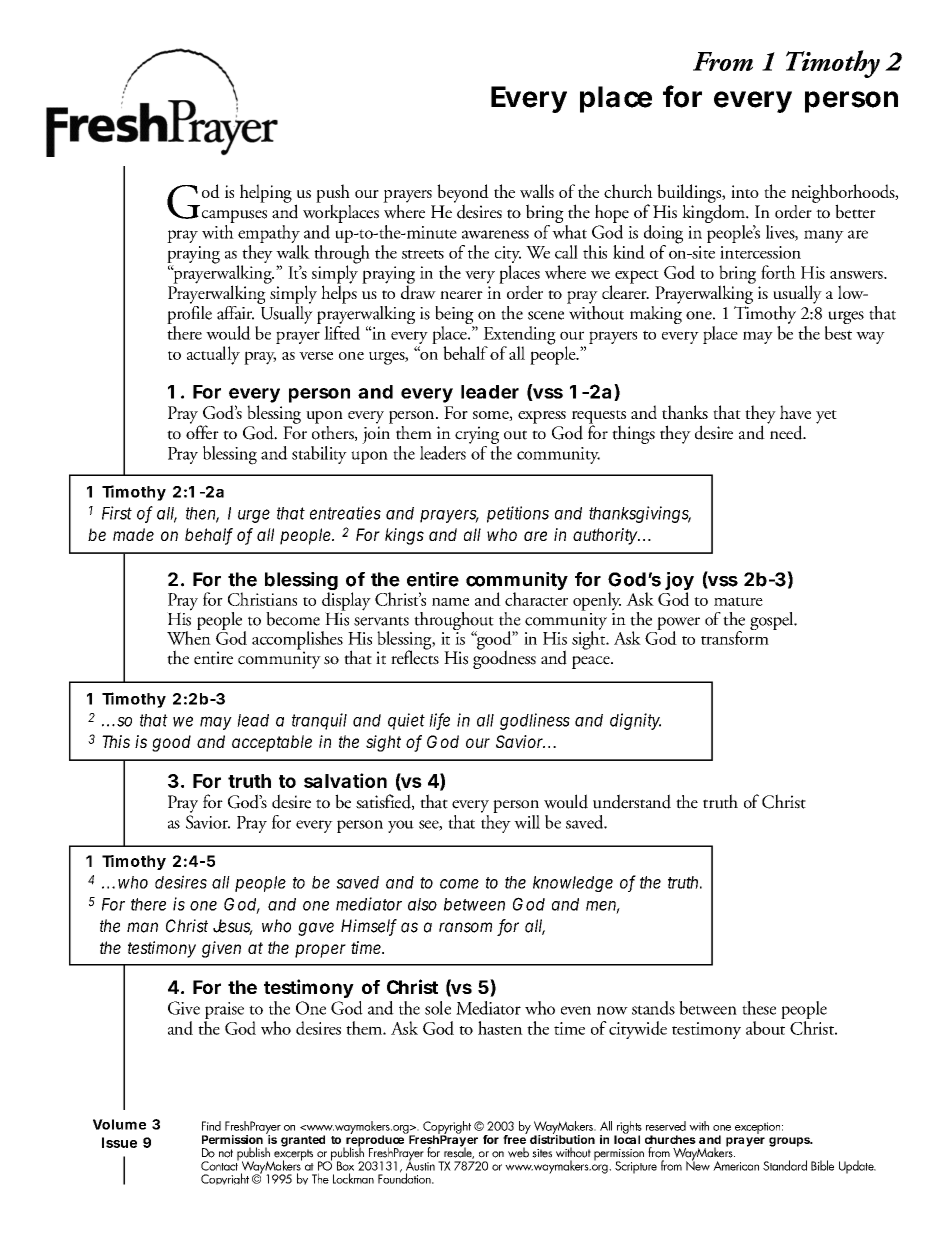  Describe the element at coordinates (632, 801) in the screenshot. I see `understand` at that location.
